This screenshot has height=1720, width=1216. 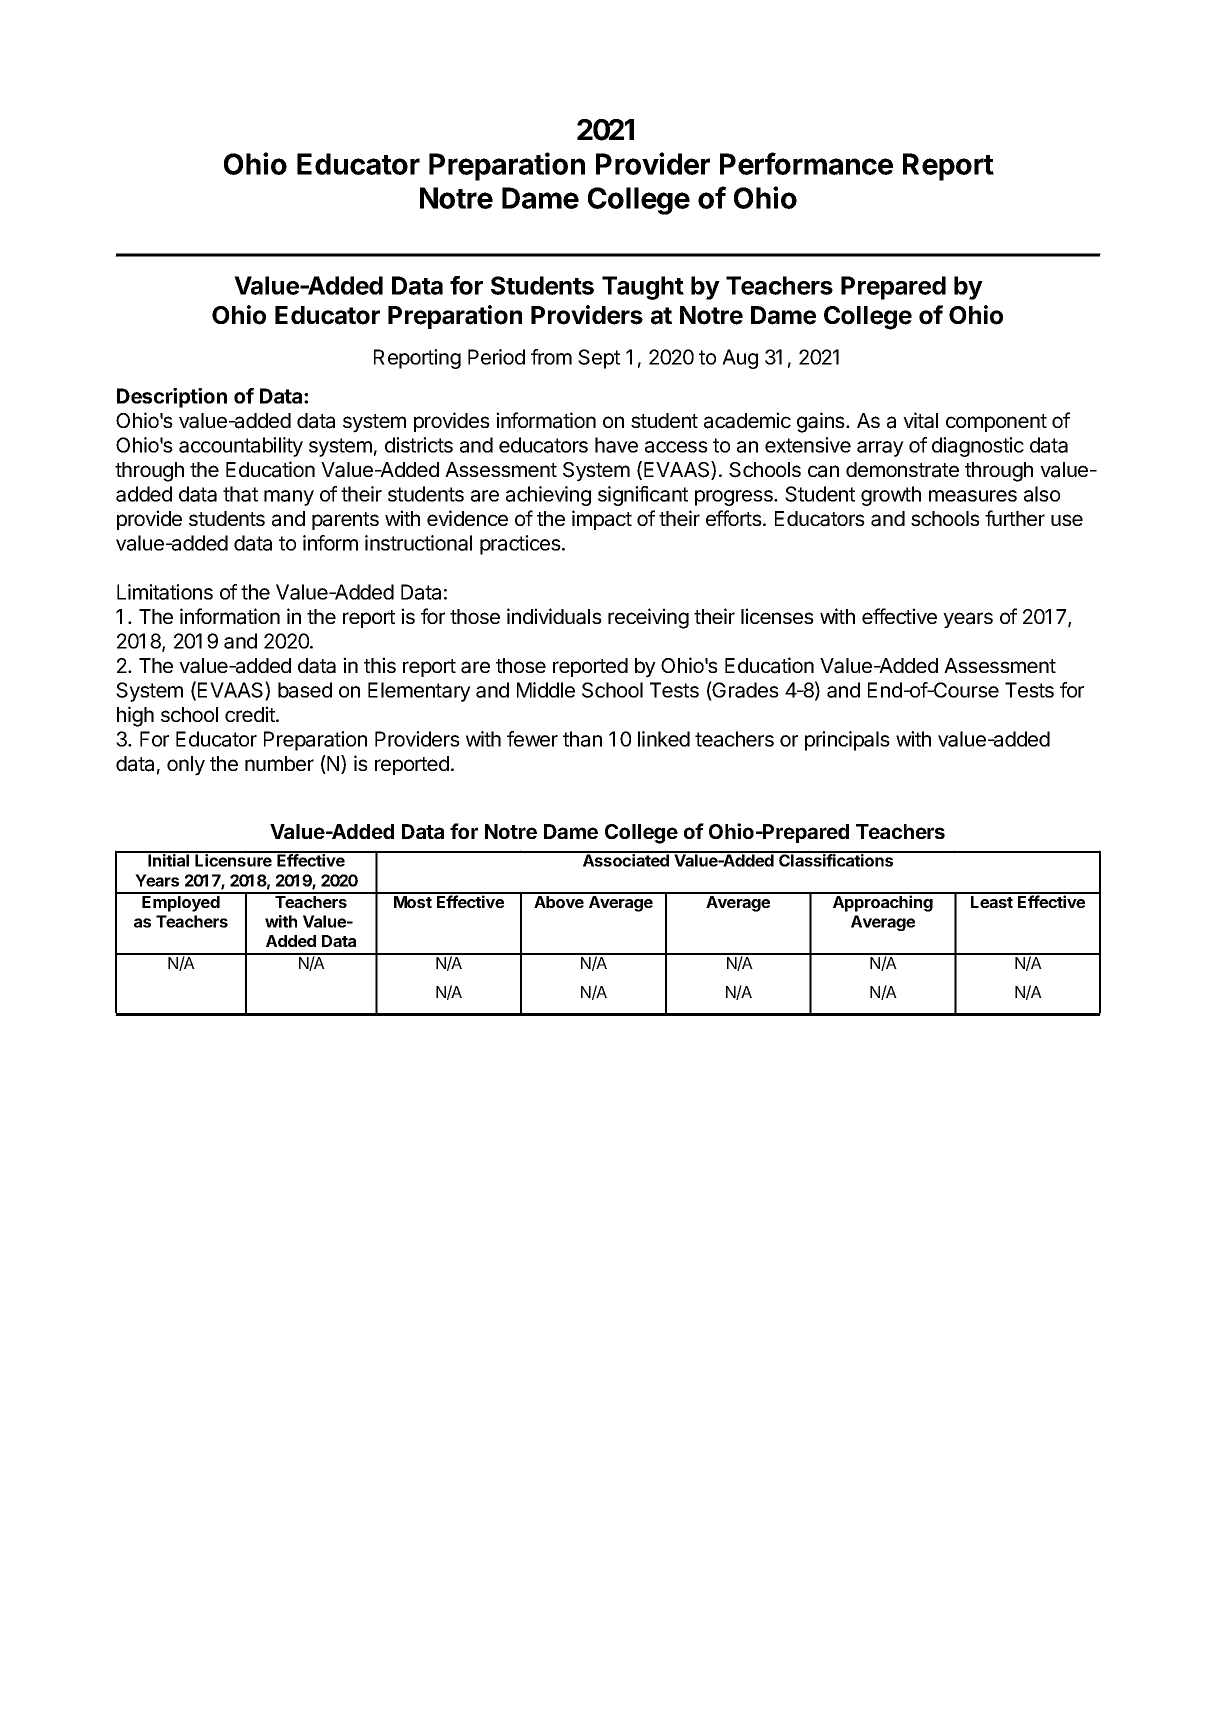 What do you see at coordinates (172, 398) in the screenshot?
I see `Description` at bounding box center [172, 398].
